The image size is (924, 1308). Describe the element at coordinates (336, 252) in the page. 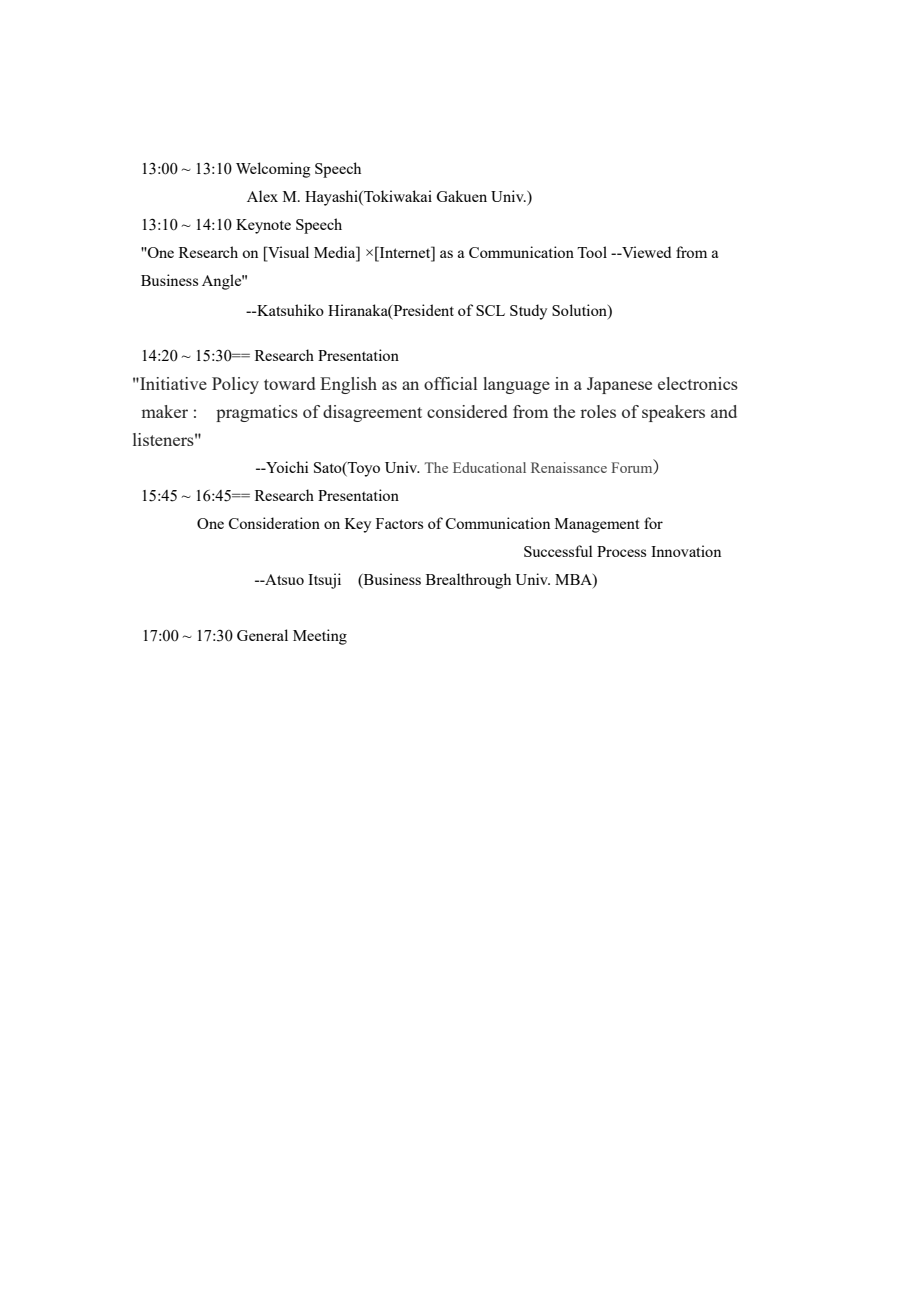

I see `Media` at that location.
